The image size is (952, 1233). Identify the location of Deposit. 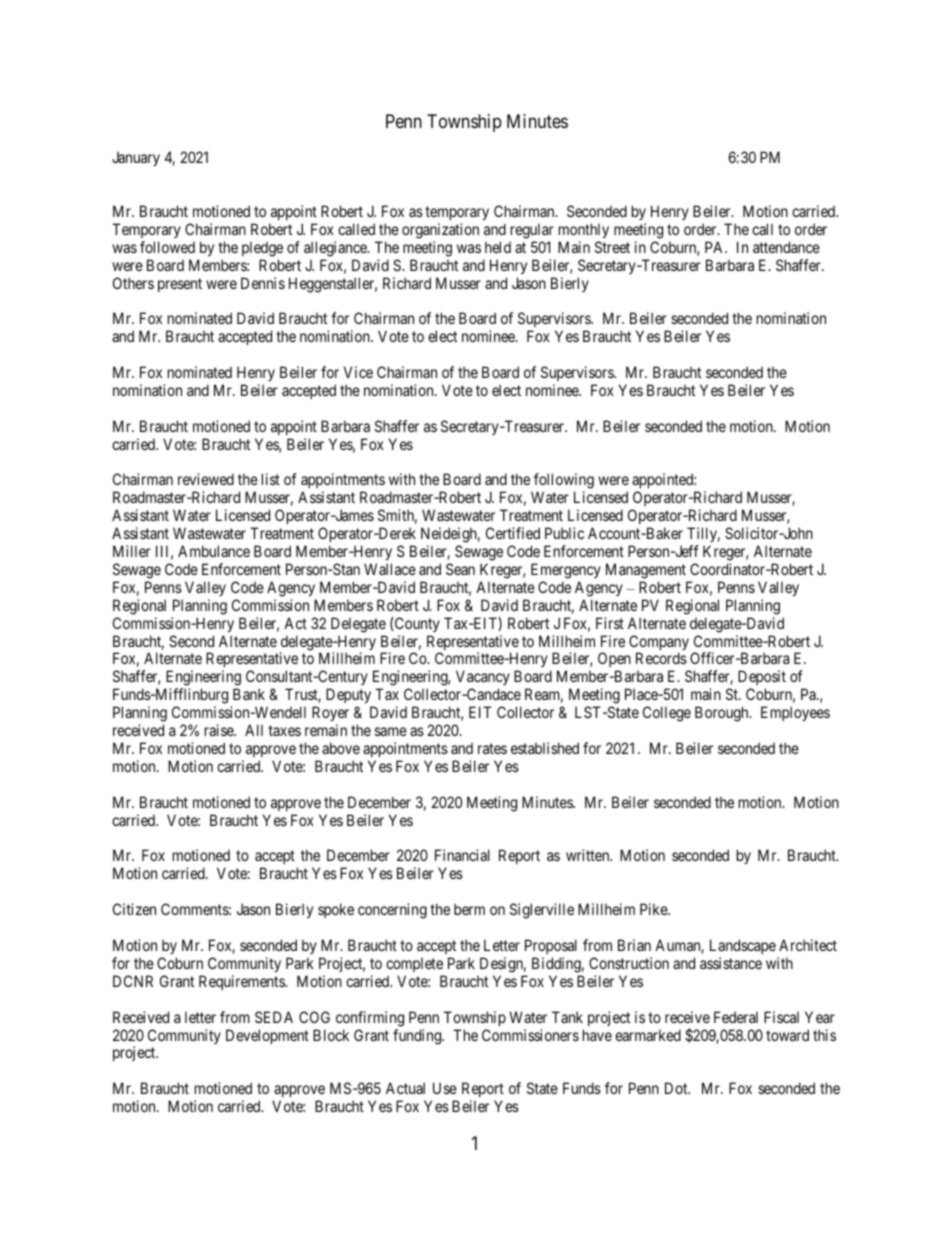
(762, 679).
